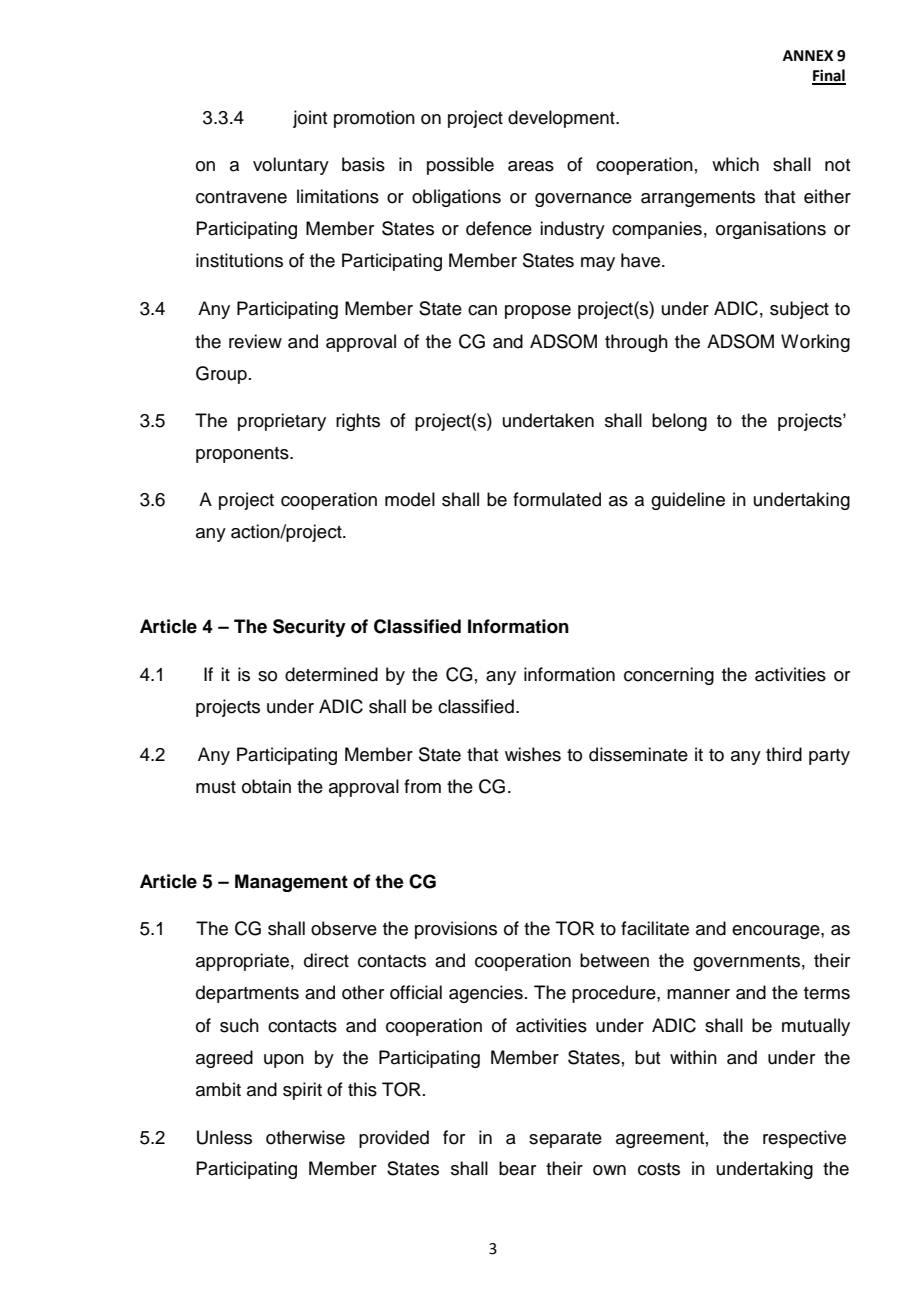 The image size is (924, 1308). I want to click on Working, so click(815, 343).
